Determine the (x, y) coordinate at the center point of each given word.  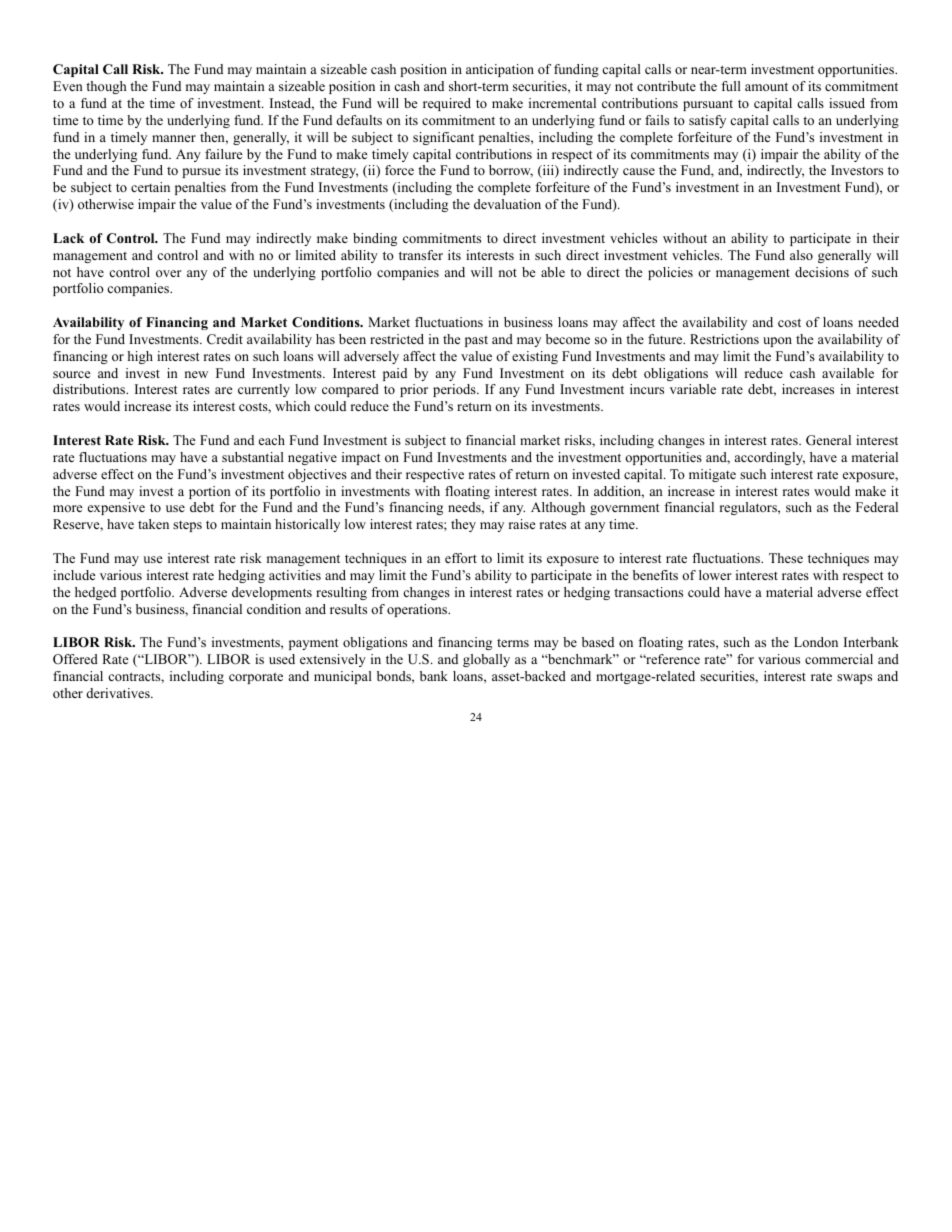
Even (68, 86)
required (447, 104)
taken (153, 524)
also (801, 255)
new (196, 374)
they (463, 525)
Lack (68, 238)
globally (486, 660)
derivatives (119, 693)
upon (777, 342)
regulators (749, 508)
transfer (421, 255)
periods (455, 390)
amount (766, 86)
